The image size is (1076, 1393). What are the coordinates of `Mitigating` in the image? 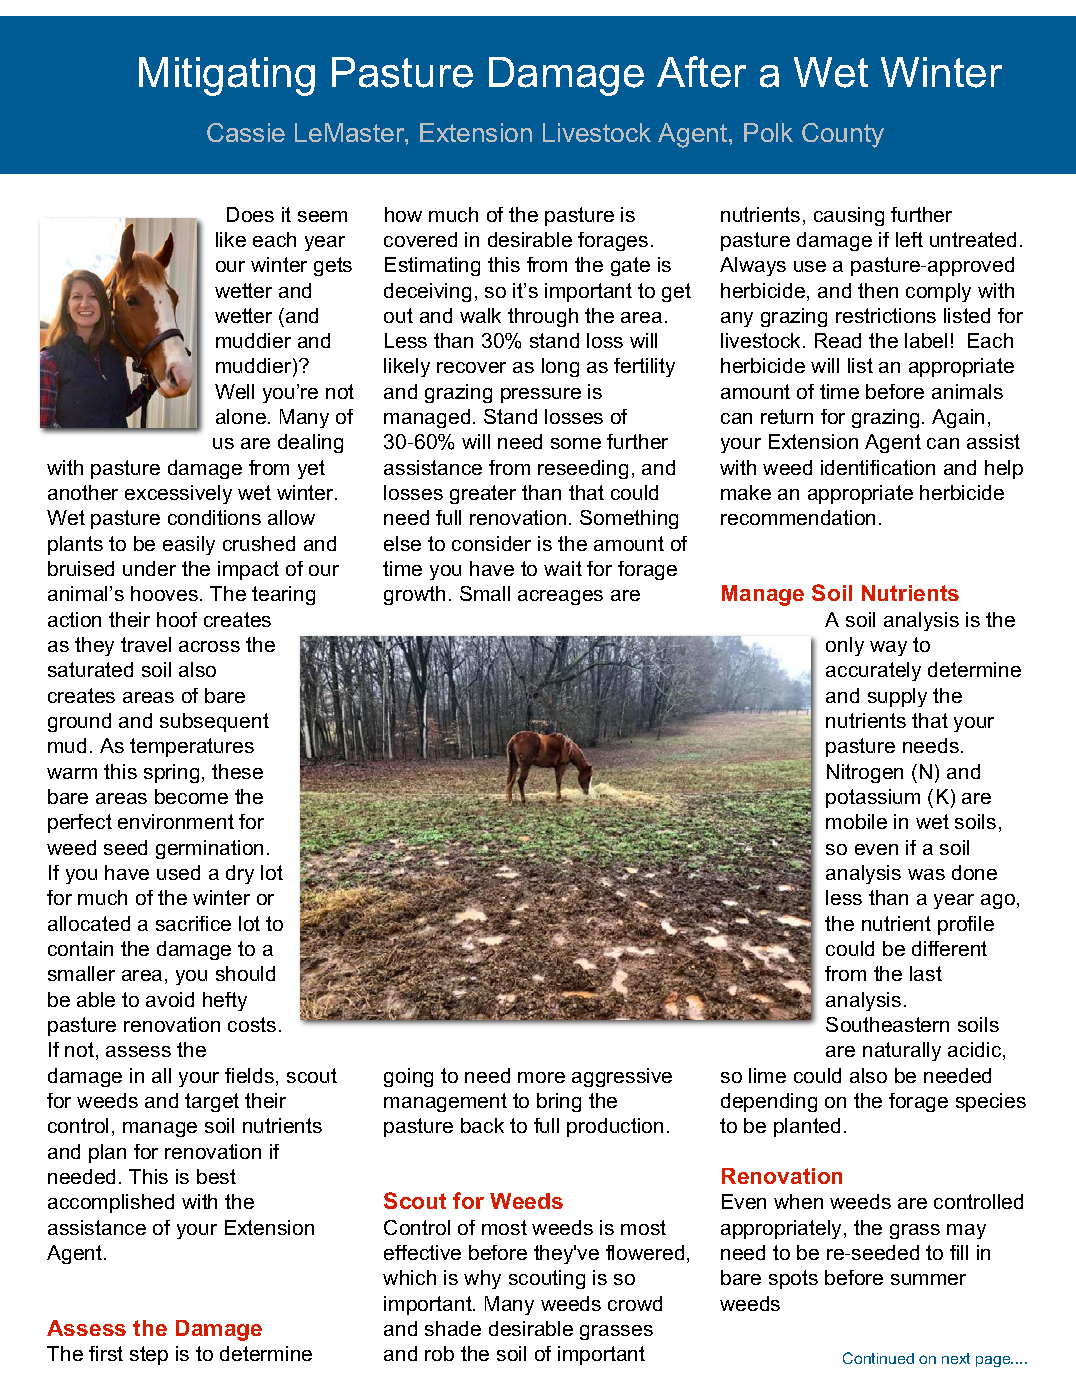 It's located at (227, 76).
